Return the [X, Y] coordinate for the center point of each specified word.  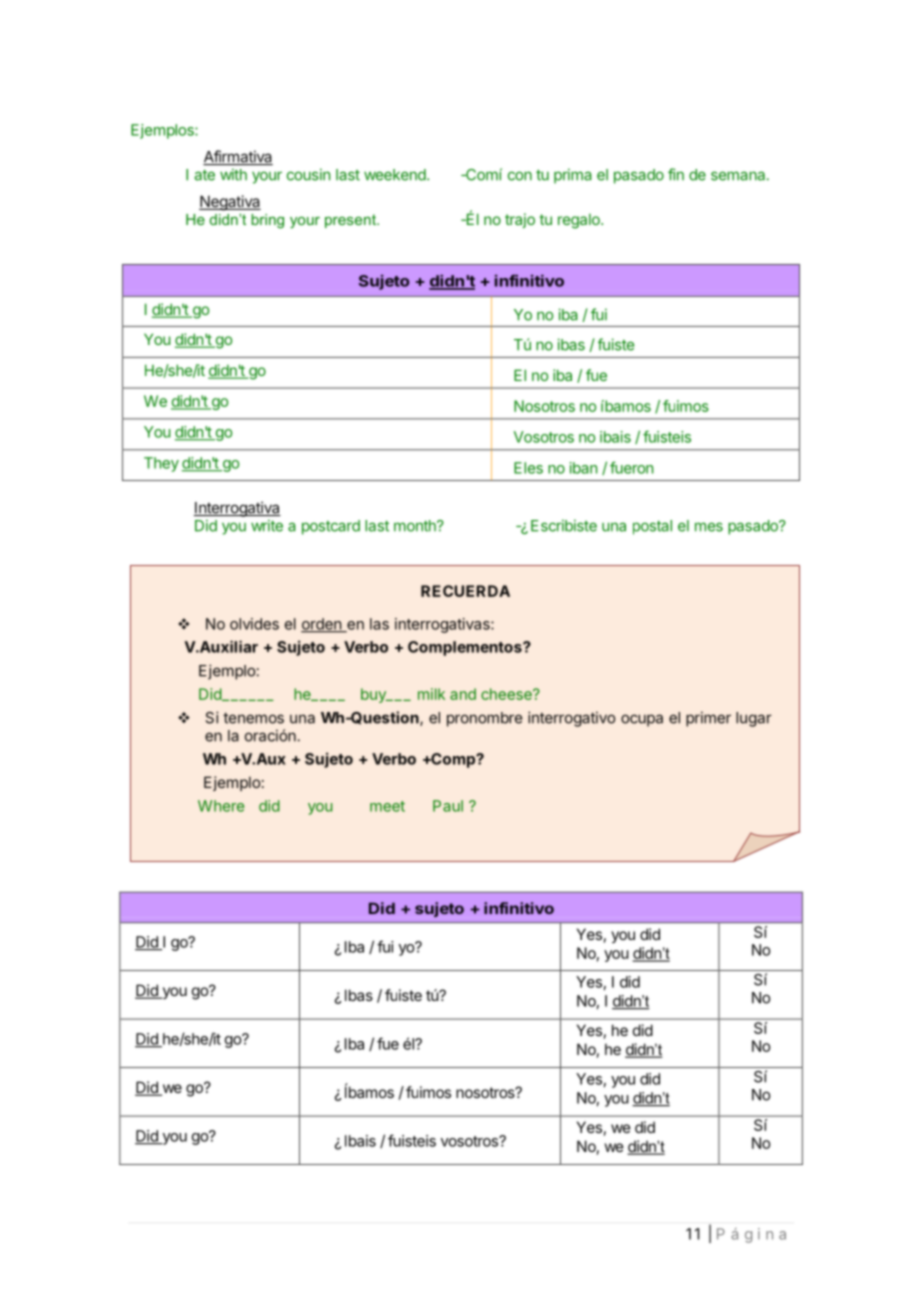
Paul [448, 806]
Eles [528, 468]
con [520, 176]
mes [709, 527]
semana [739, 176]
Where [221, 806]
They [161, 464]
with [233, 175]
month [416, 526]
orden [322, 625]
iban [583, 468]
